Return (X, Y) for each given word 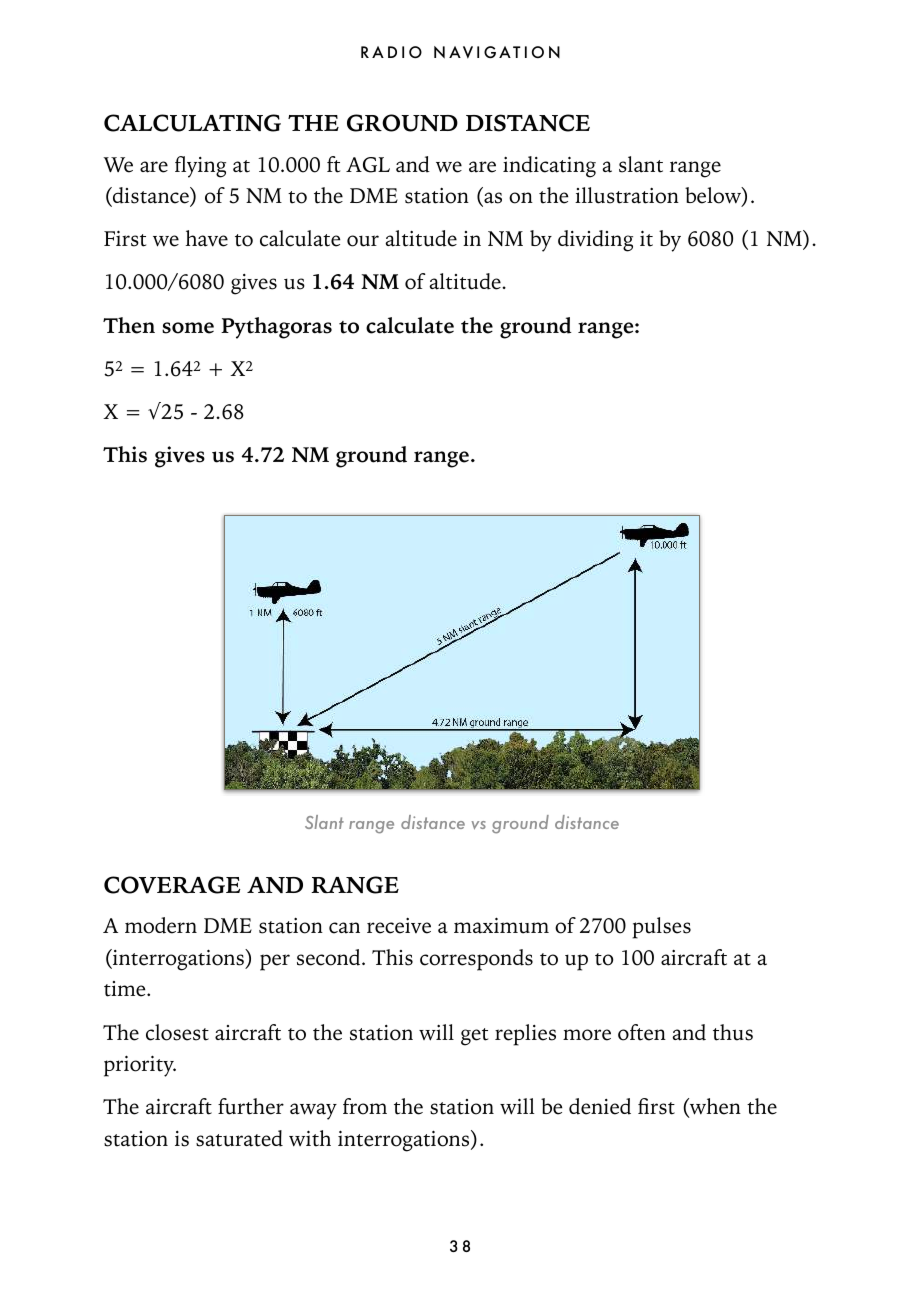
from (365, 1106)
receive (399, 926)
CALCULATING (192, 123)
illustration (627, 195)
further (251, 1106)
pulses (661, 928)
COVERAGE (172, 885)
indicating (549, 167)
